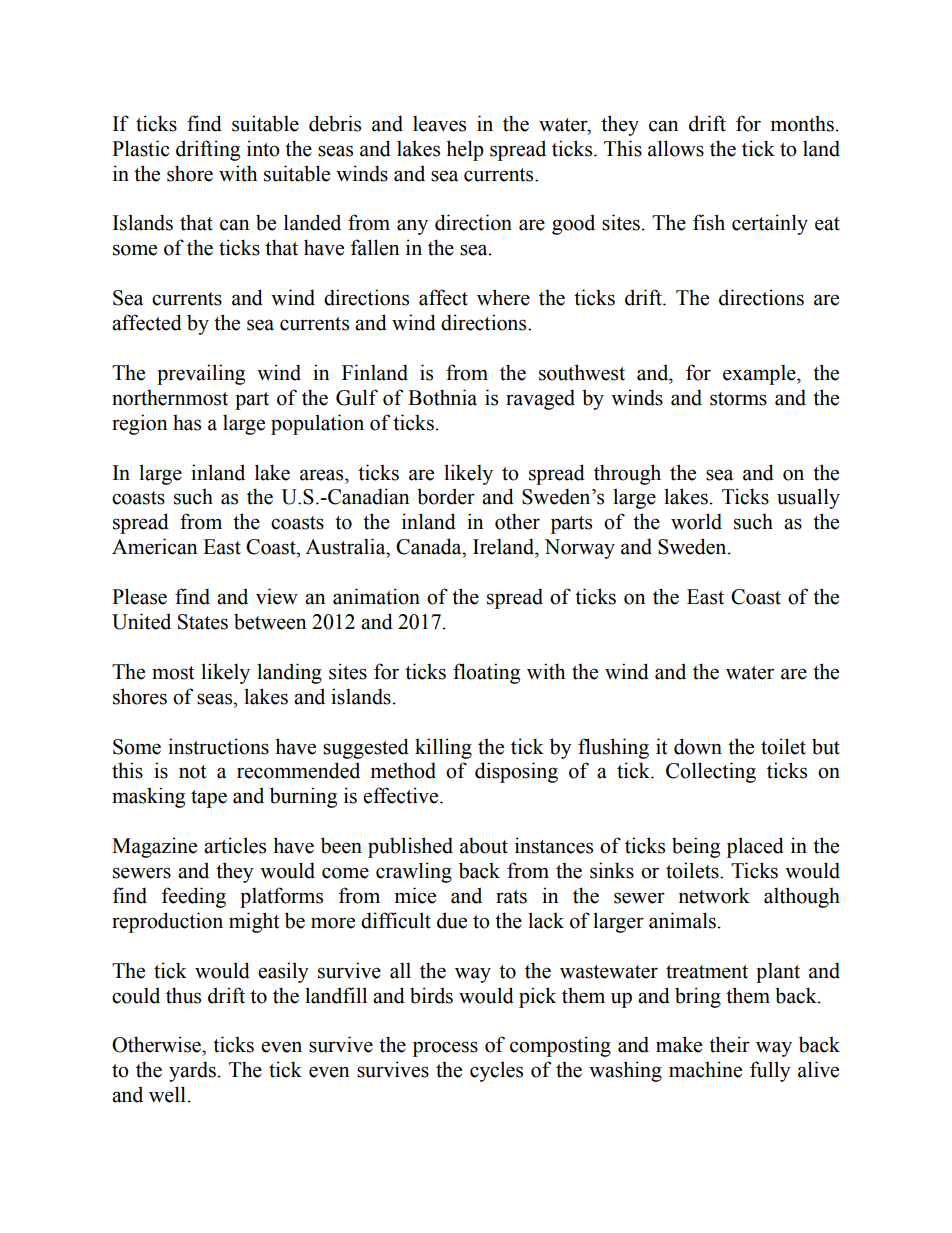 The image size is (952, 1233). I want to click on cycles, so click(496, 1071).
